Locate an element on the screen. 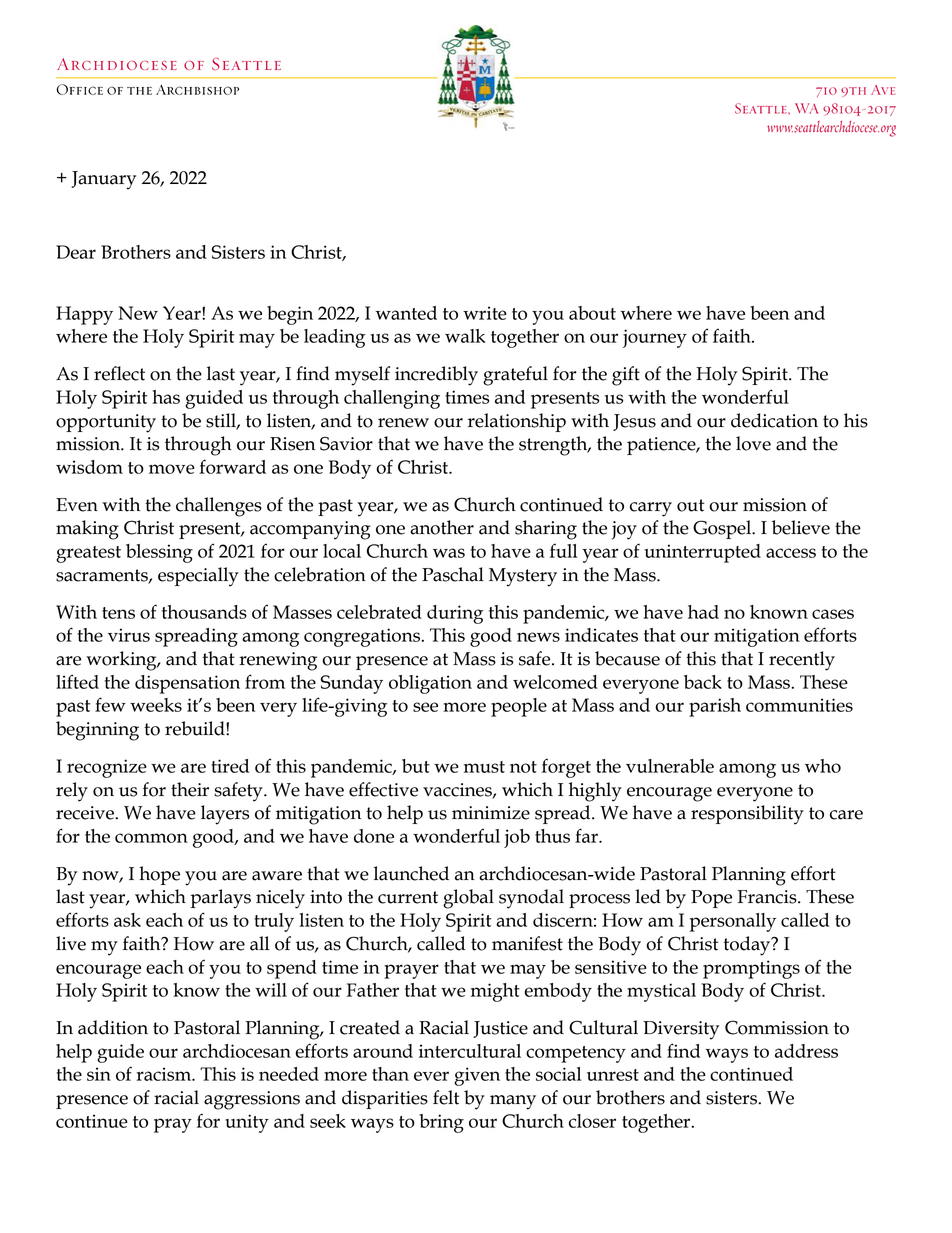 This screenshot has width=952, height=1233. minimize is located at coordinates (491, 813).
